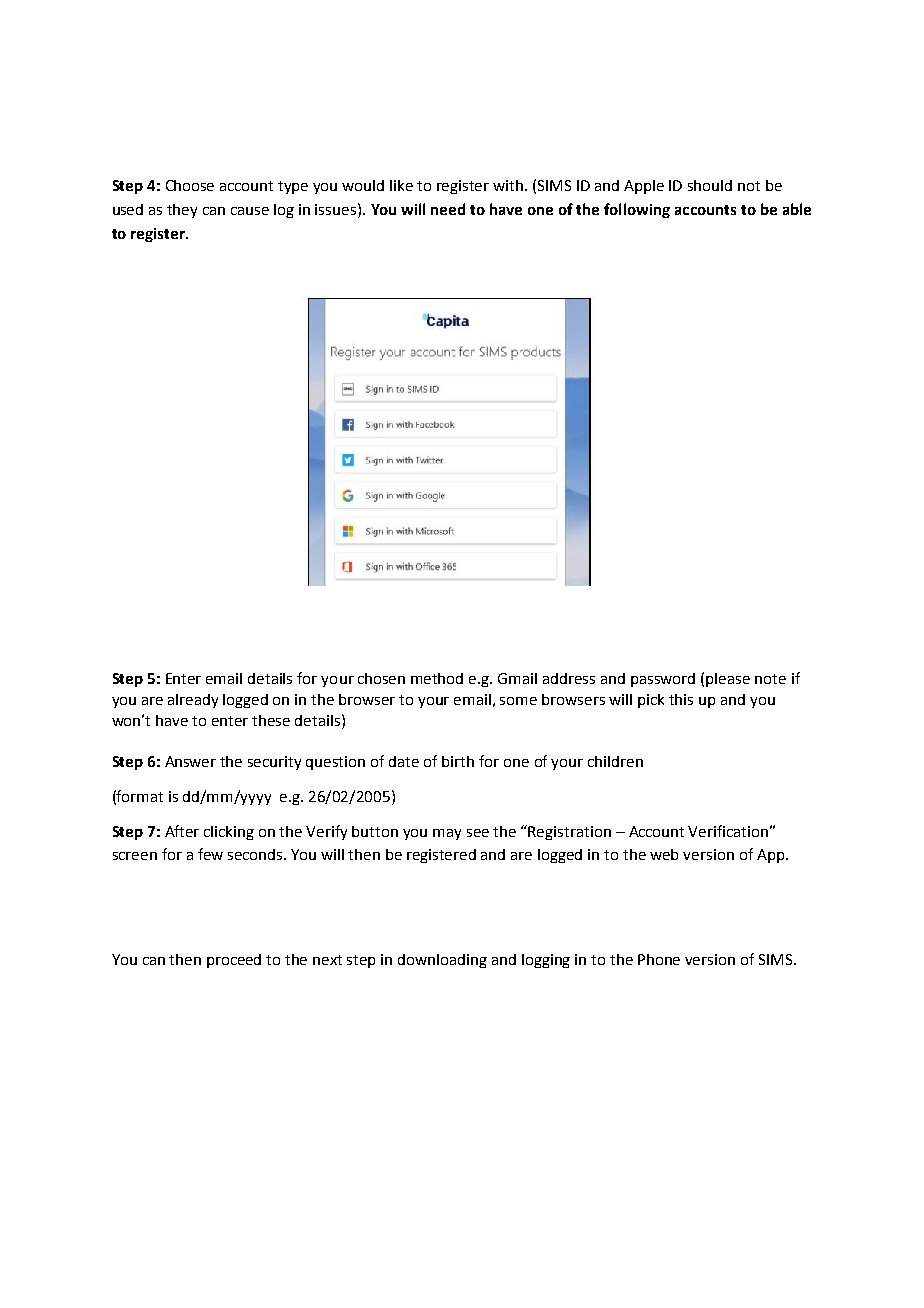 This screenshot has width=924, height=1308. What do you see at coordinates (710, 185) in the screenshot?
I see `should` at bounding box center [710, 185].
